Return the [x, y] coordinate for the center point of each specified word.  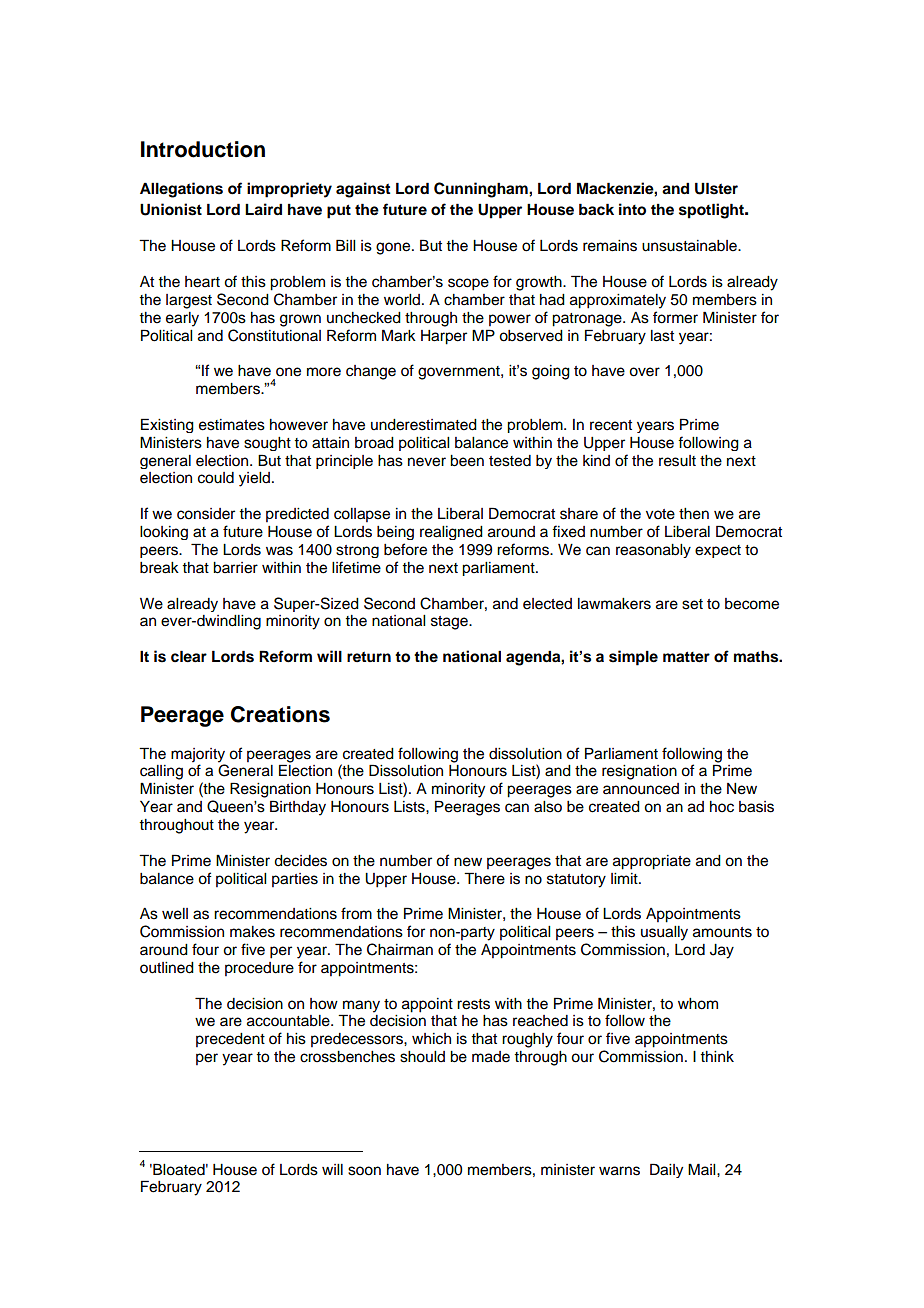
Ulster [716, 188]
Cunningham [482, 190]
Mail [703, 1169]
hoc [722, 807]
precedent [230, 1040]
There [484, 878]
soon [364, 1171]
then [694, 514]
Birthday [298, 808]
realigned [451, 533]
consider [206, 514]
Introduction [203, 149]
